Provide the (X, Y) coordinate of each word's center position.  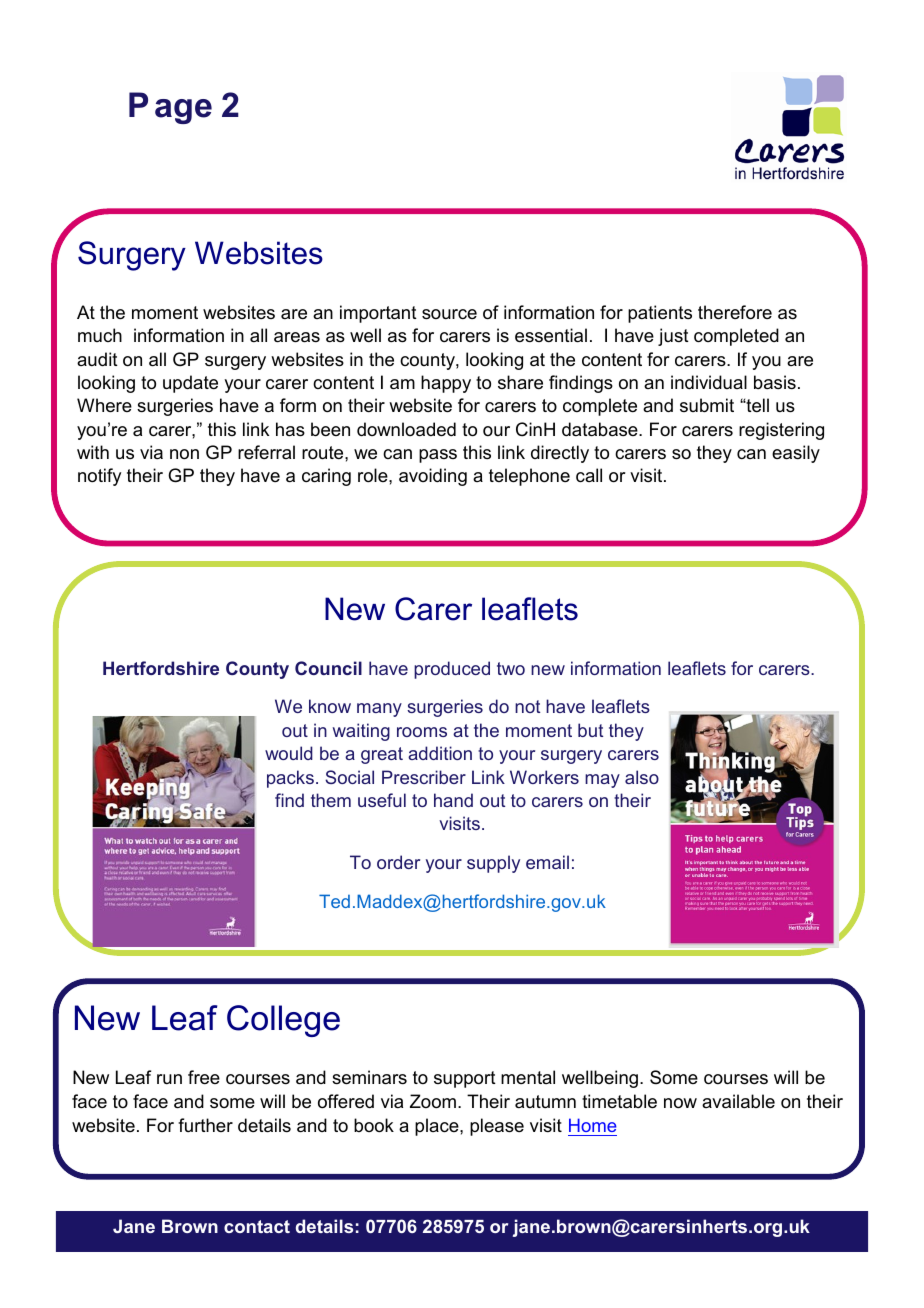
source (449, 314)
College (283, 1021)
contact (257, 1226)
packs (290, 779)
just (673, 337)
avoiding (433, 477)
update (190, 384)
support (465, 1079)
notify (99, 477)
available (738, 1101)
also (642, 777)
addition (440, 753)
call (589, 475)
